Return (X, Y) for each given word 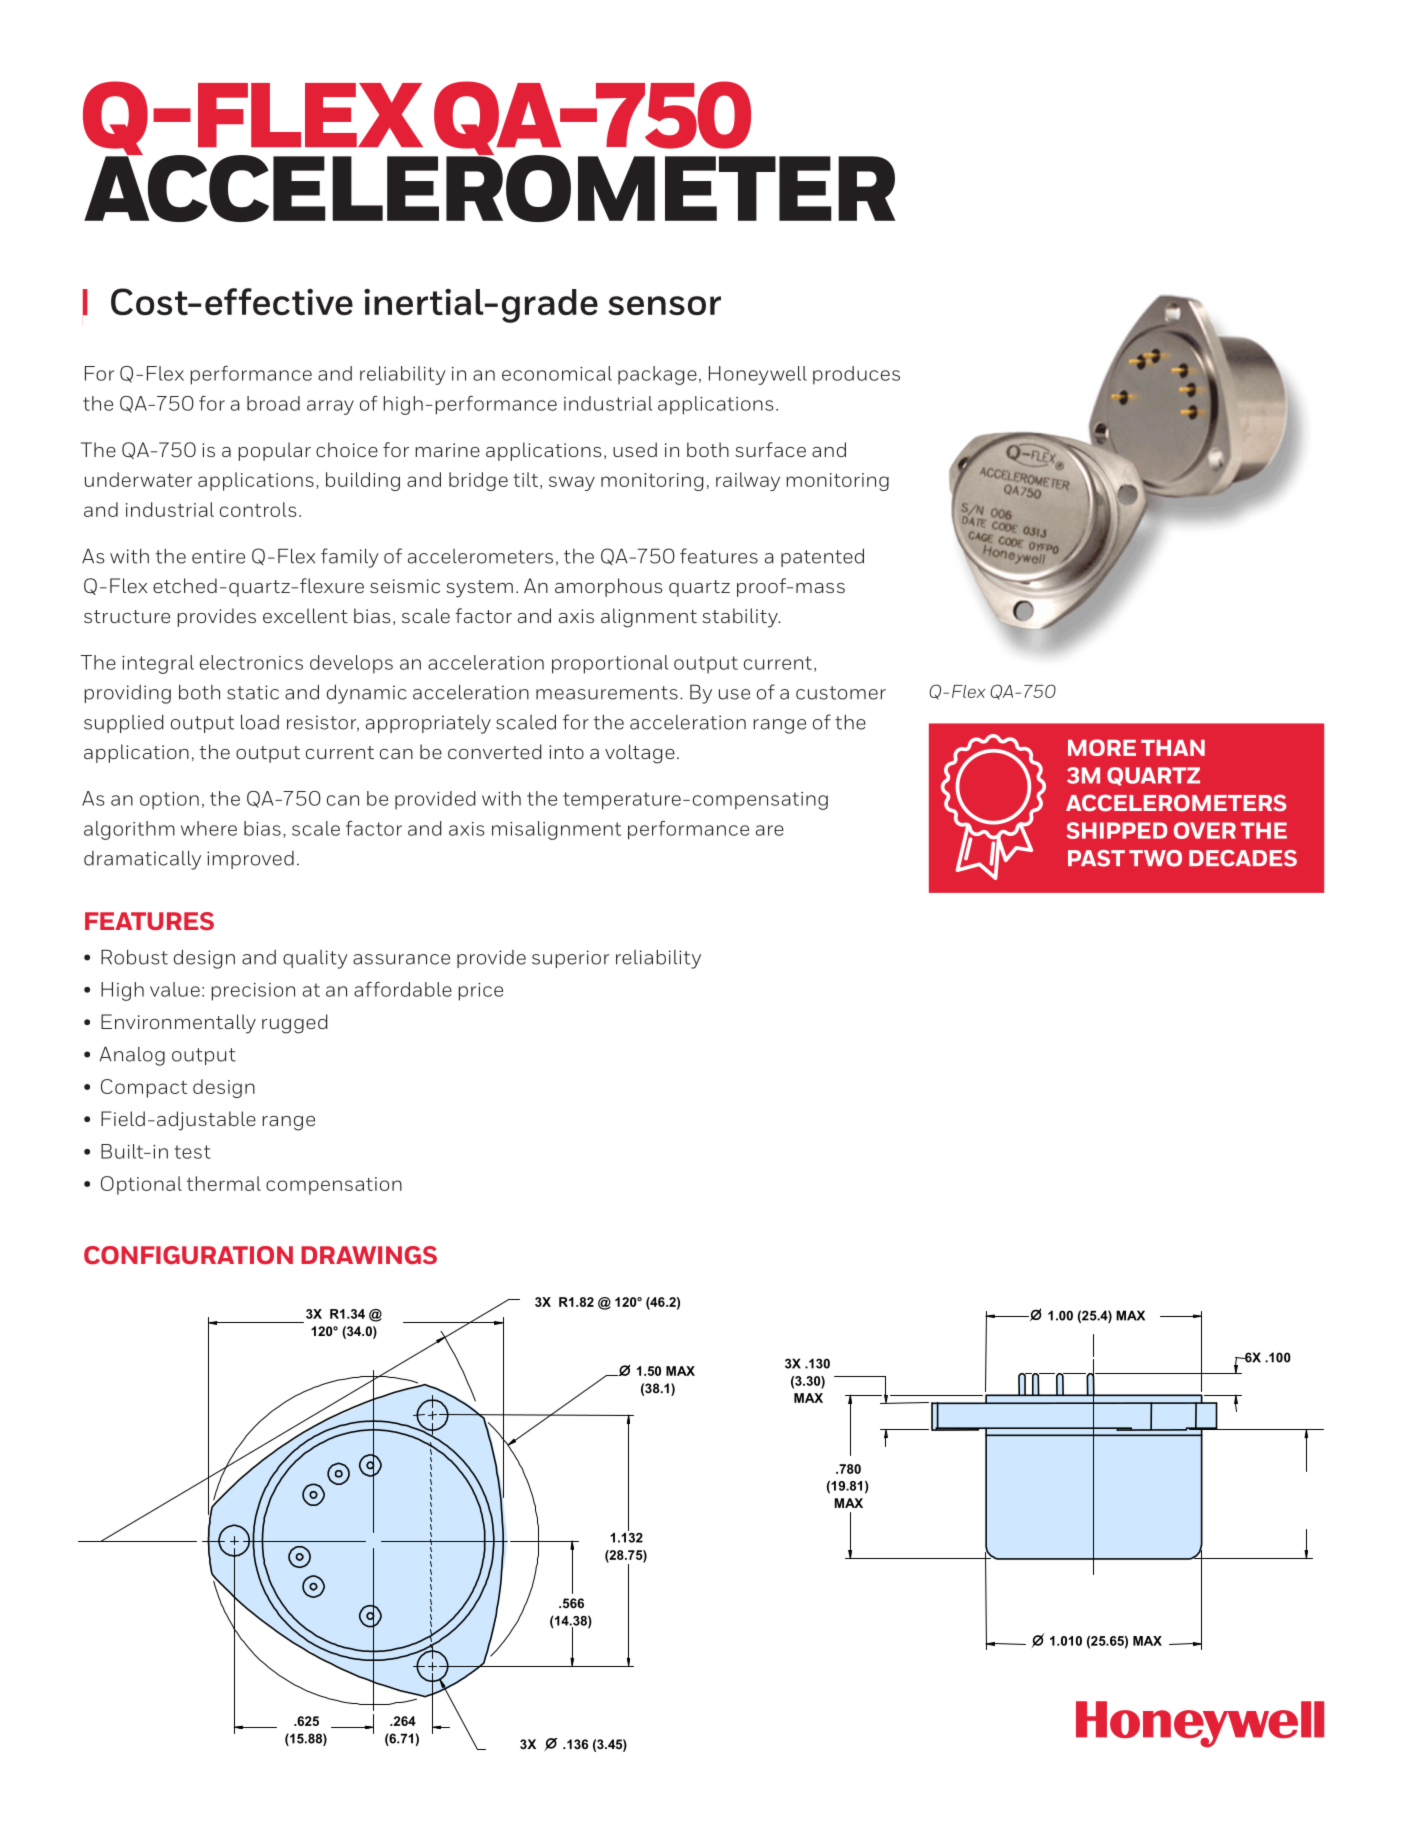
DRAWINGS (369, 1255)
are (770, 830)
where (209, 828)
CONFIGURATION (188, 1255)
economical (557, 373)
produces (856, 375)
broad (273, 403)
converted (495, 751)
